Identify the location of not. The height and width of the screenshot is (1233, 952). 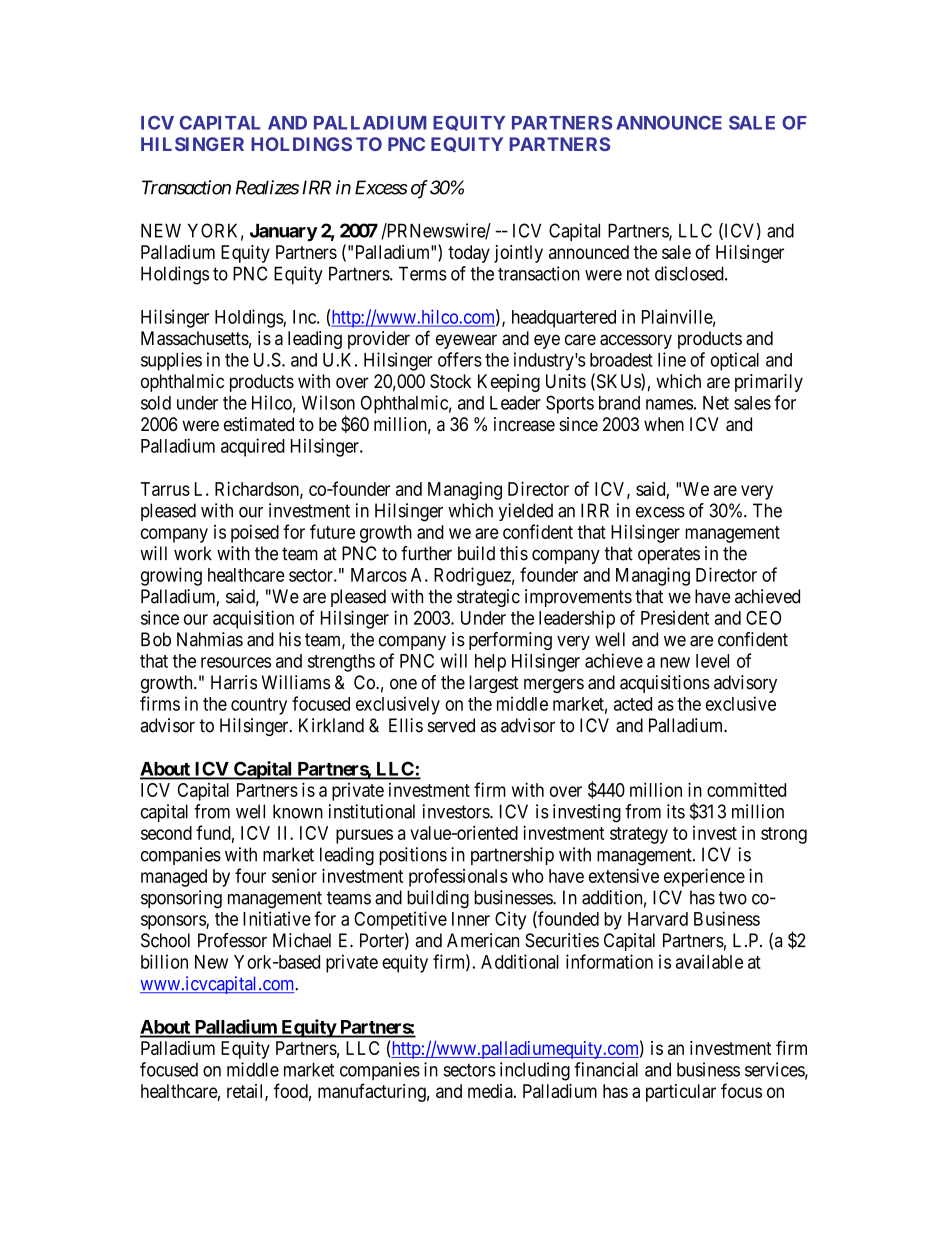
(638, 274).
